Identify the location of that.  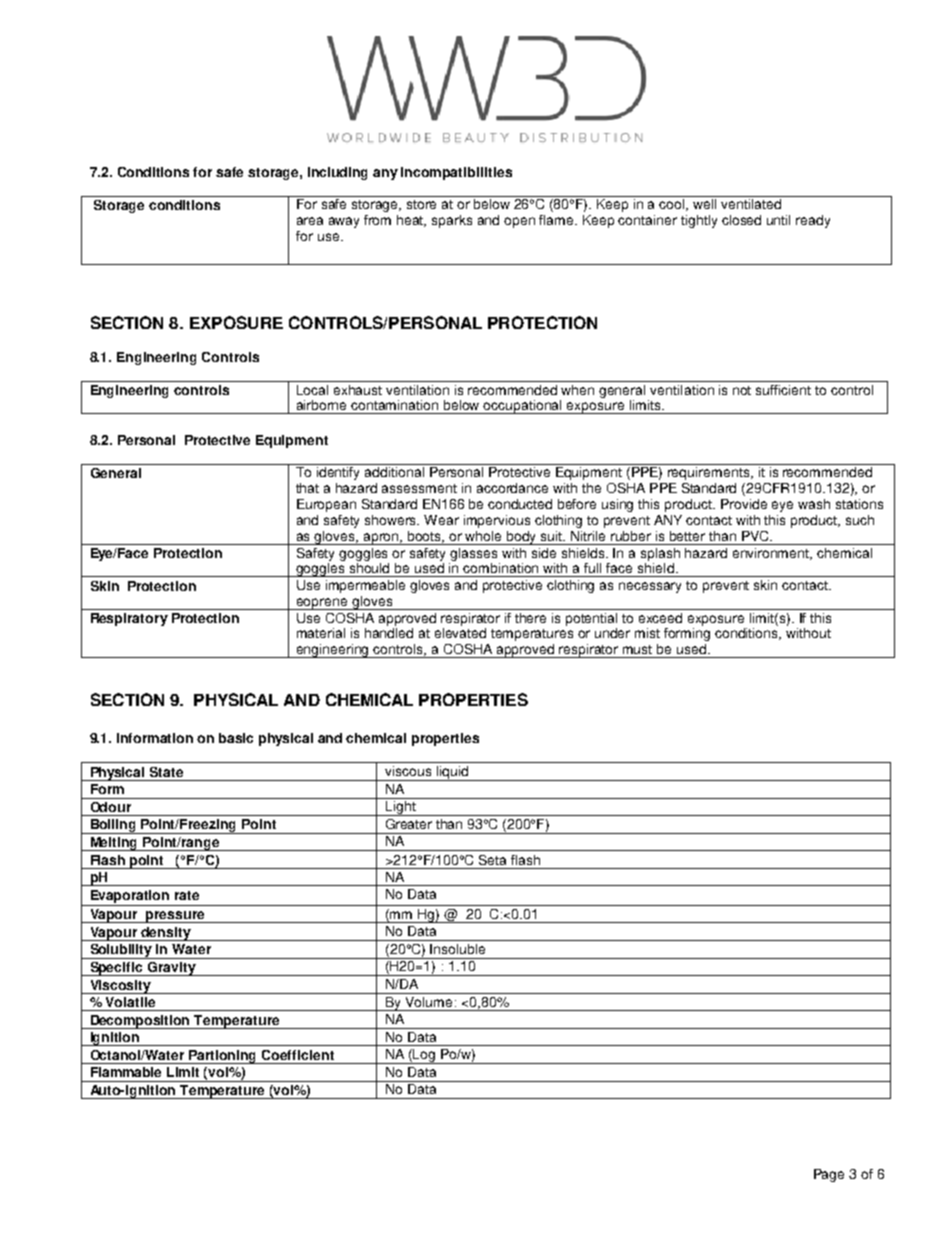
(307, 488).
